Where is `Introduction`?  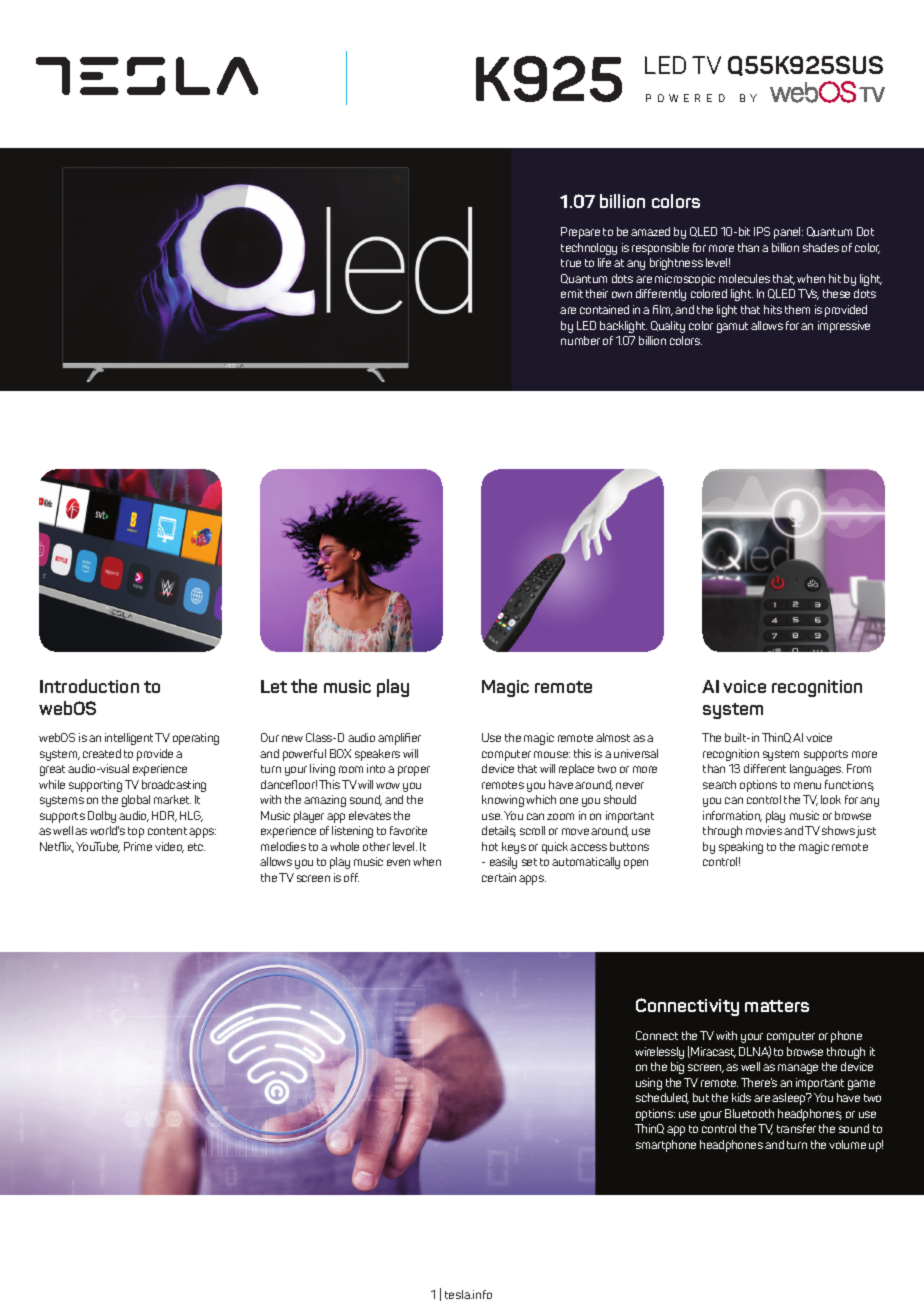 Introduction is located at coordinates (89, 686).
